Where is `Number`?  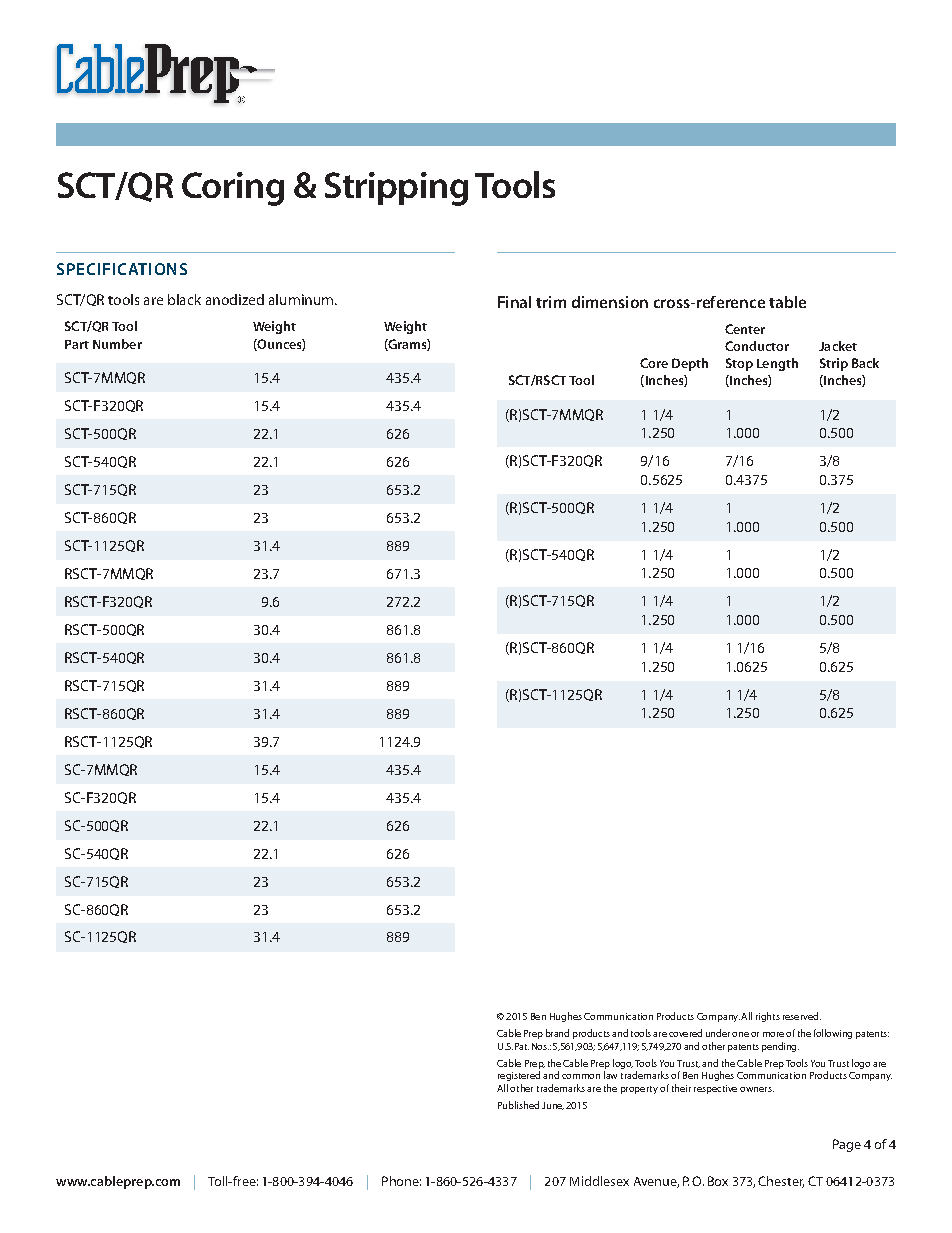
Number is located at coordinates (117, 344).
